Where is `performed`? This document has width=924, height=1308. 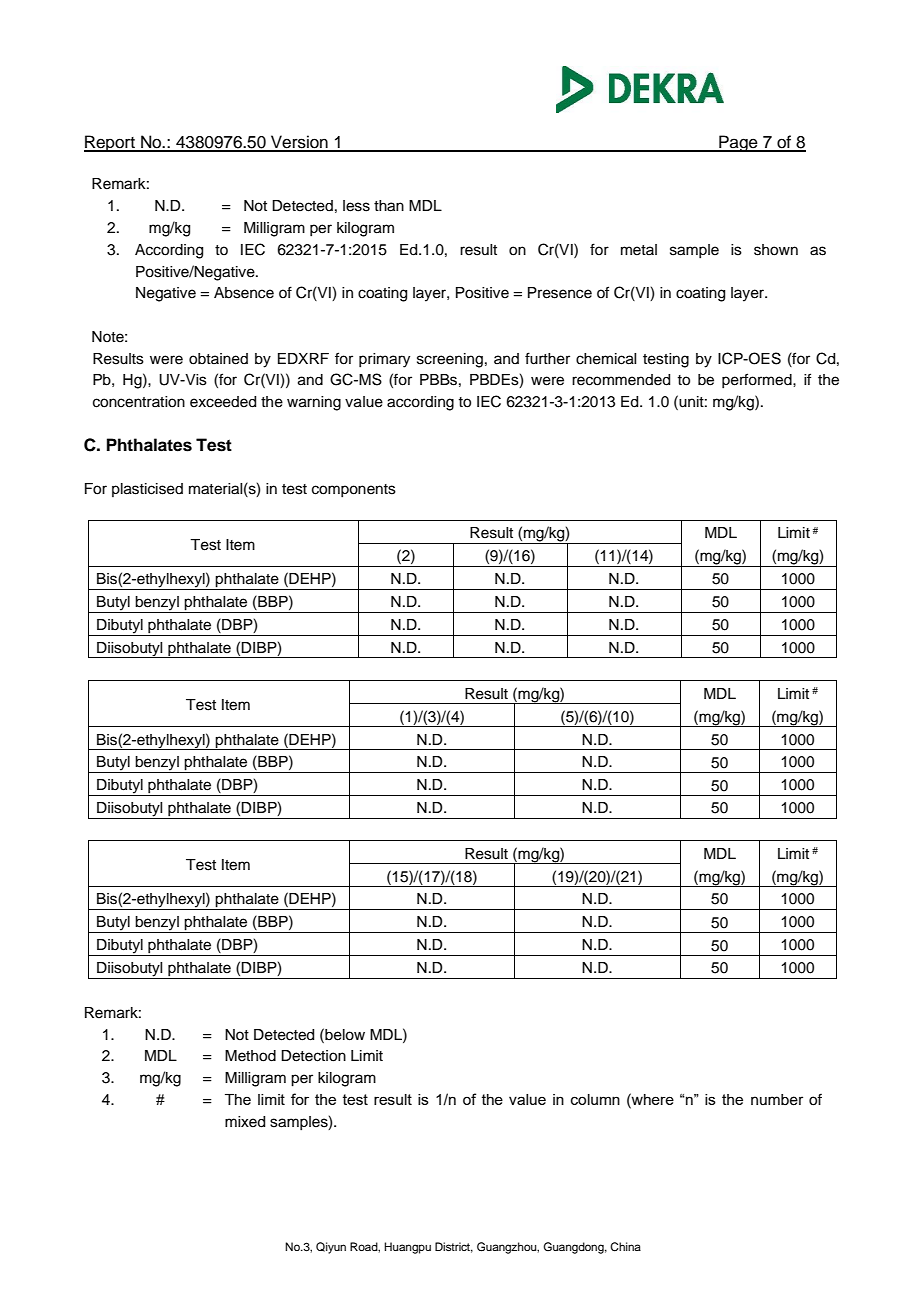
performed is located at coordinates (758, 380).
